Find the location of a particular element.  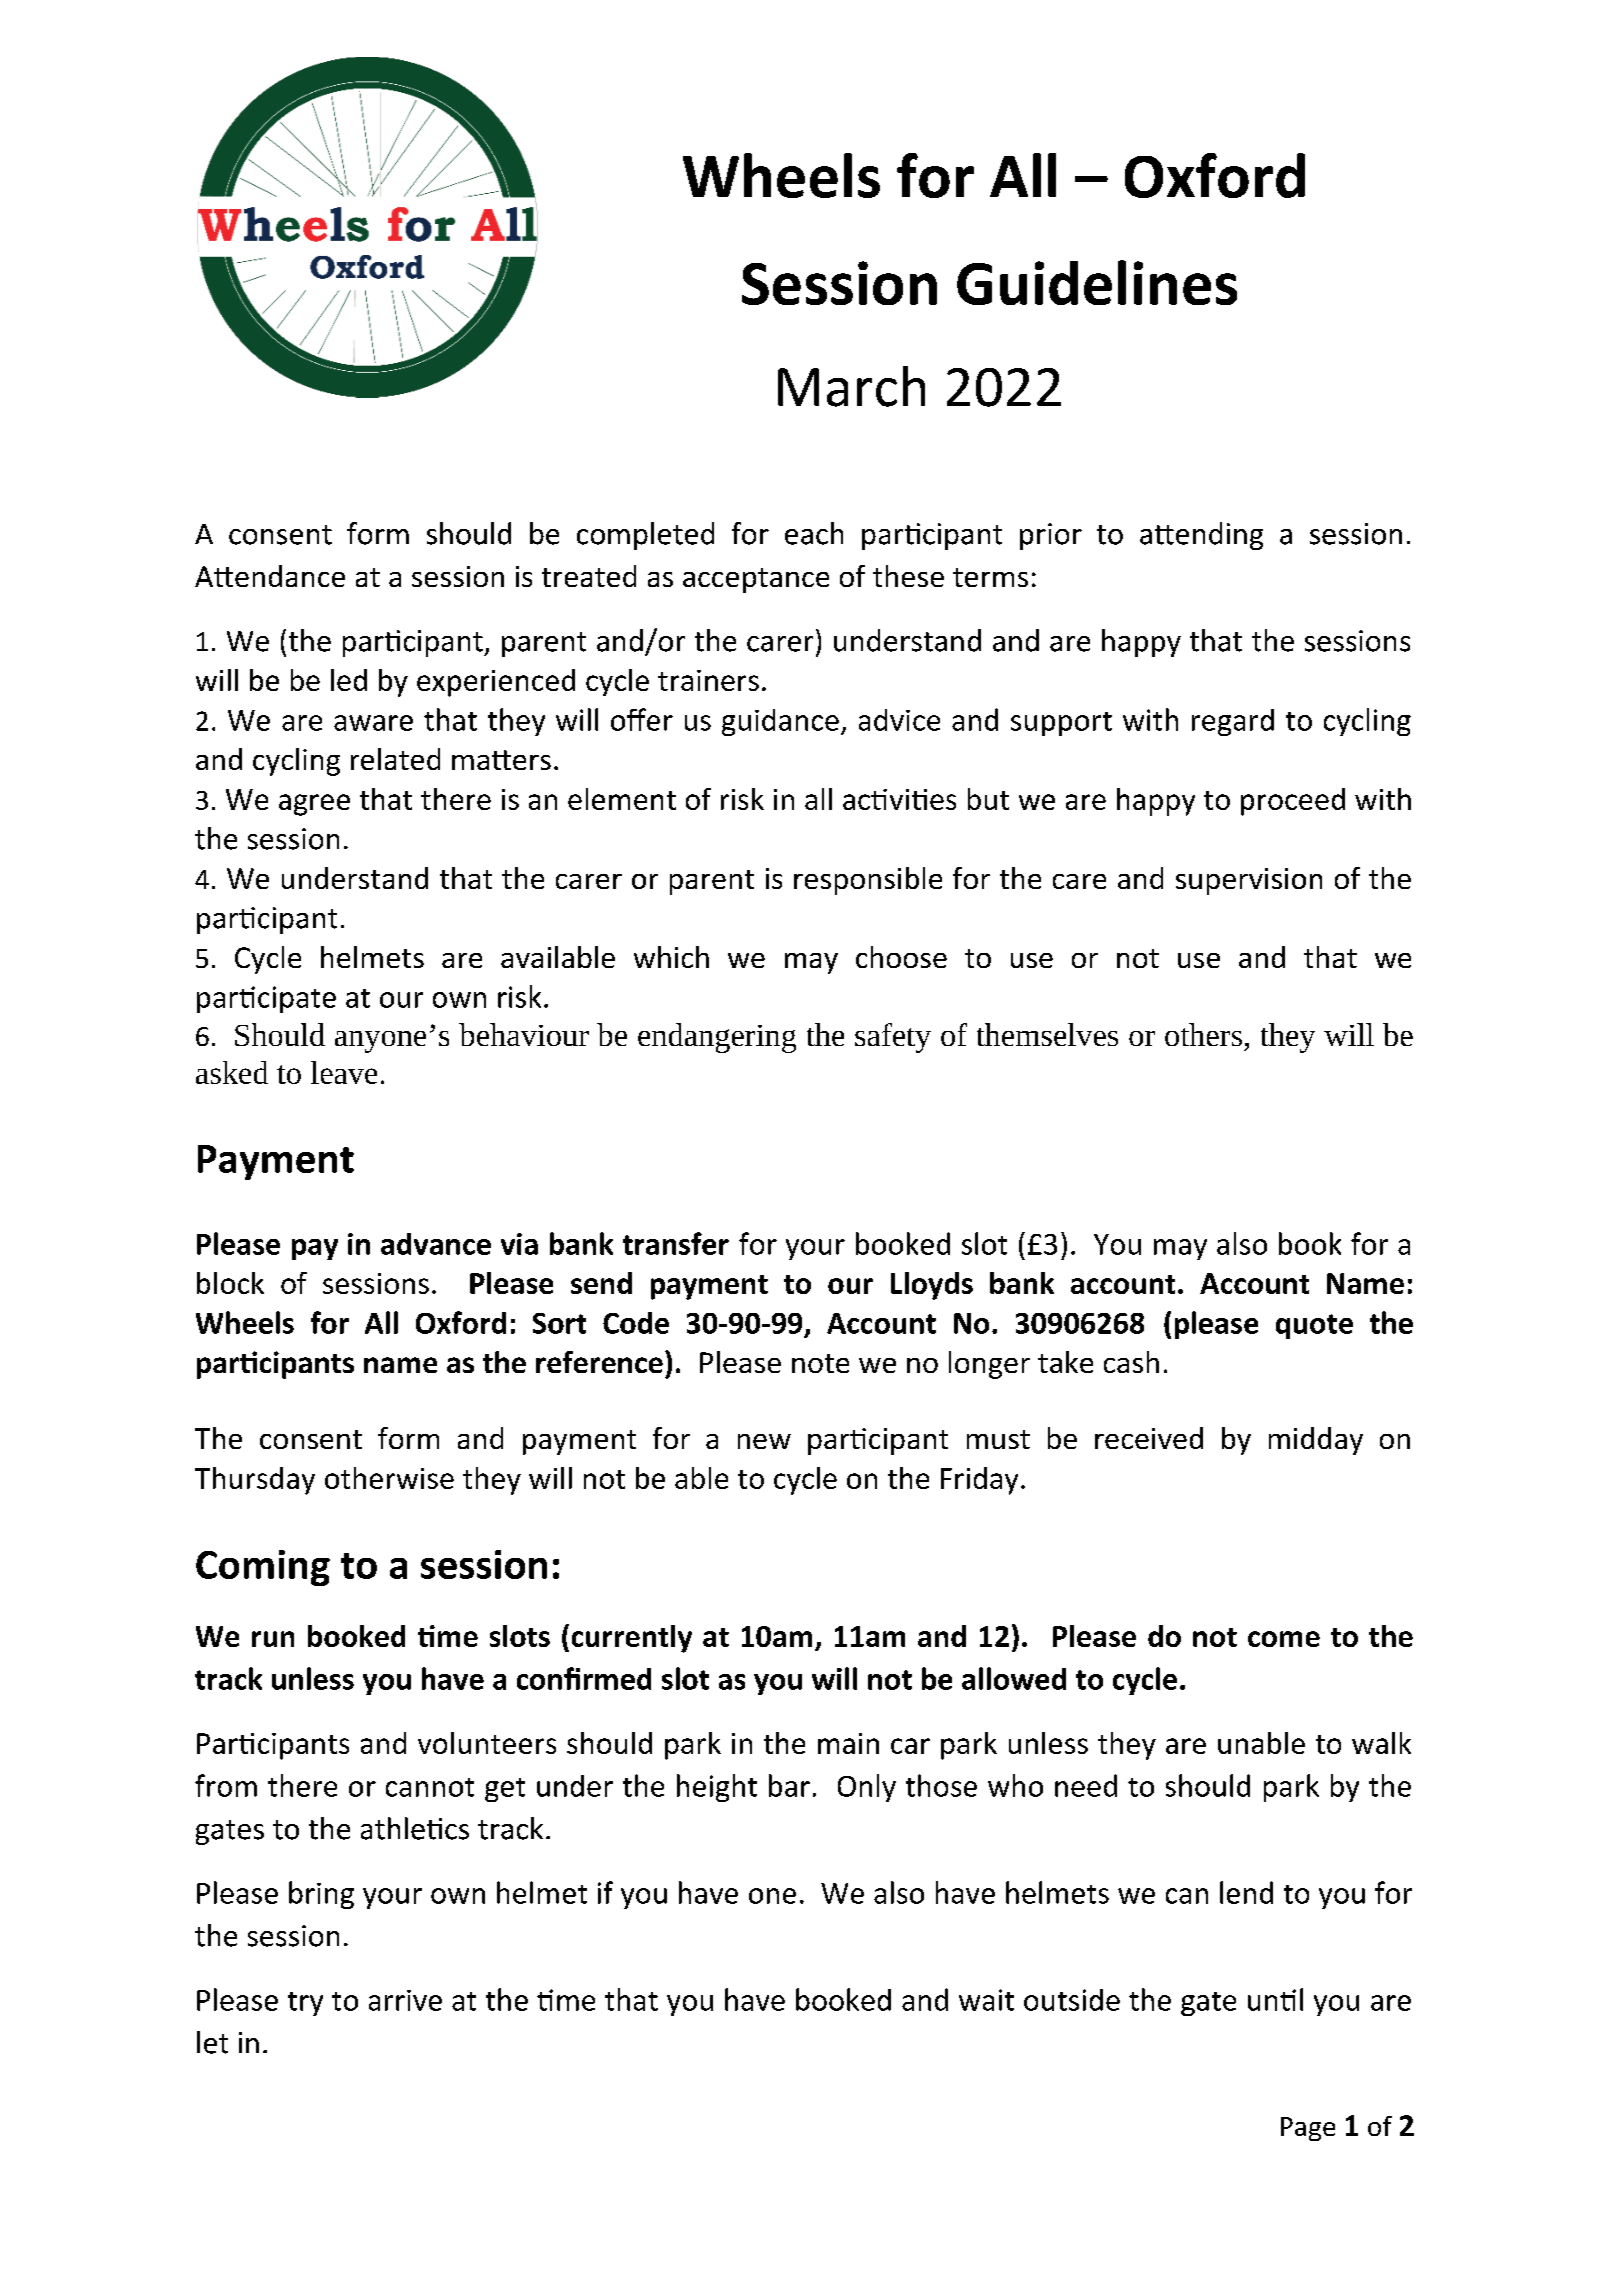

Guidelines is located at coordinates (1097, 282).
